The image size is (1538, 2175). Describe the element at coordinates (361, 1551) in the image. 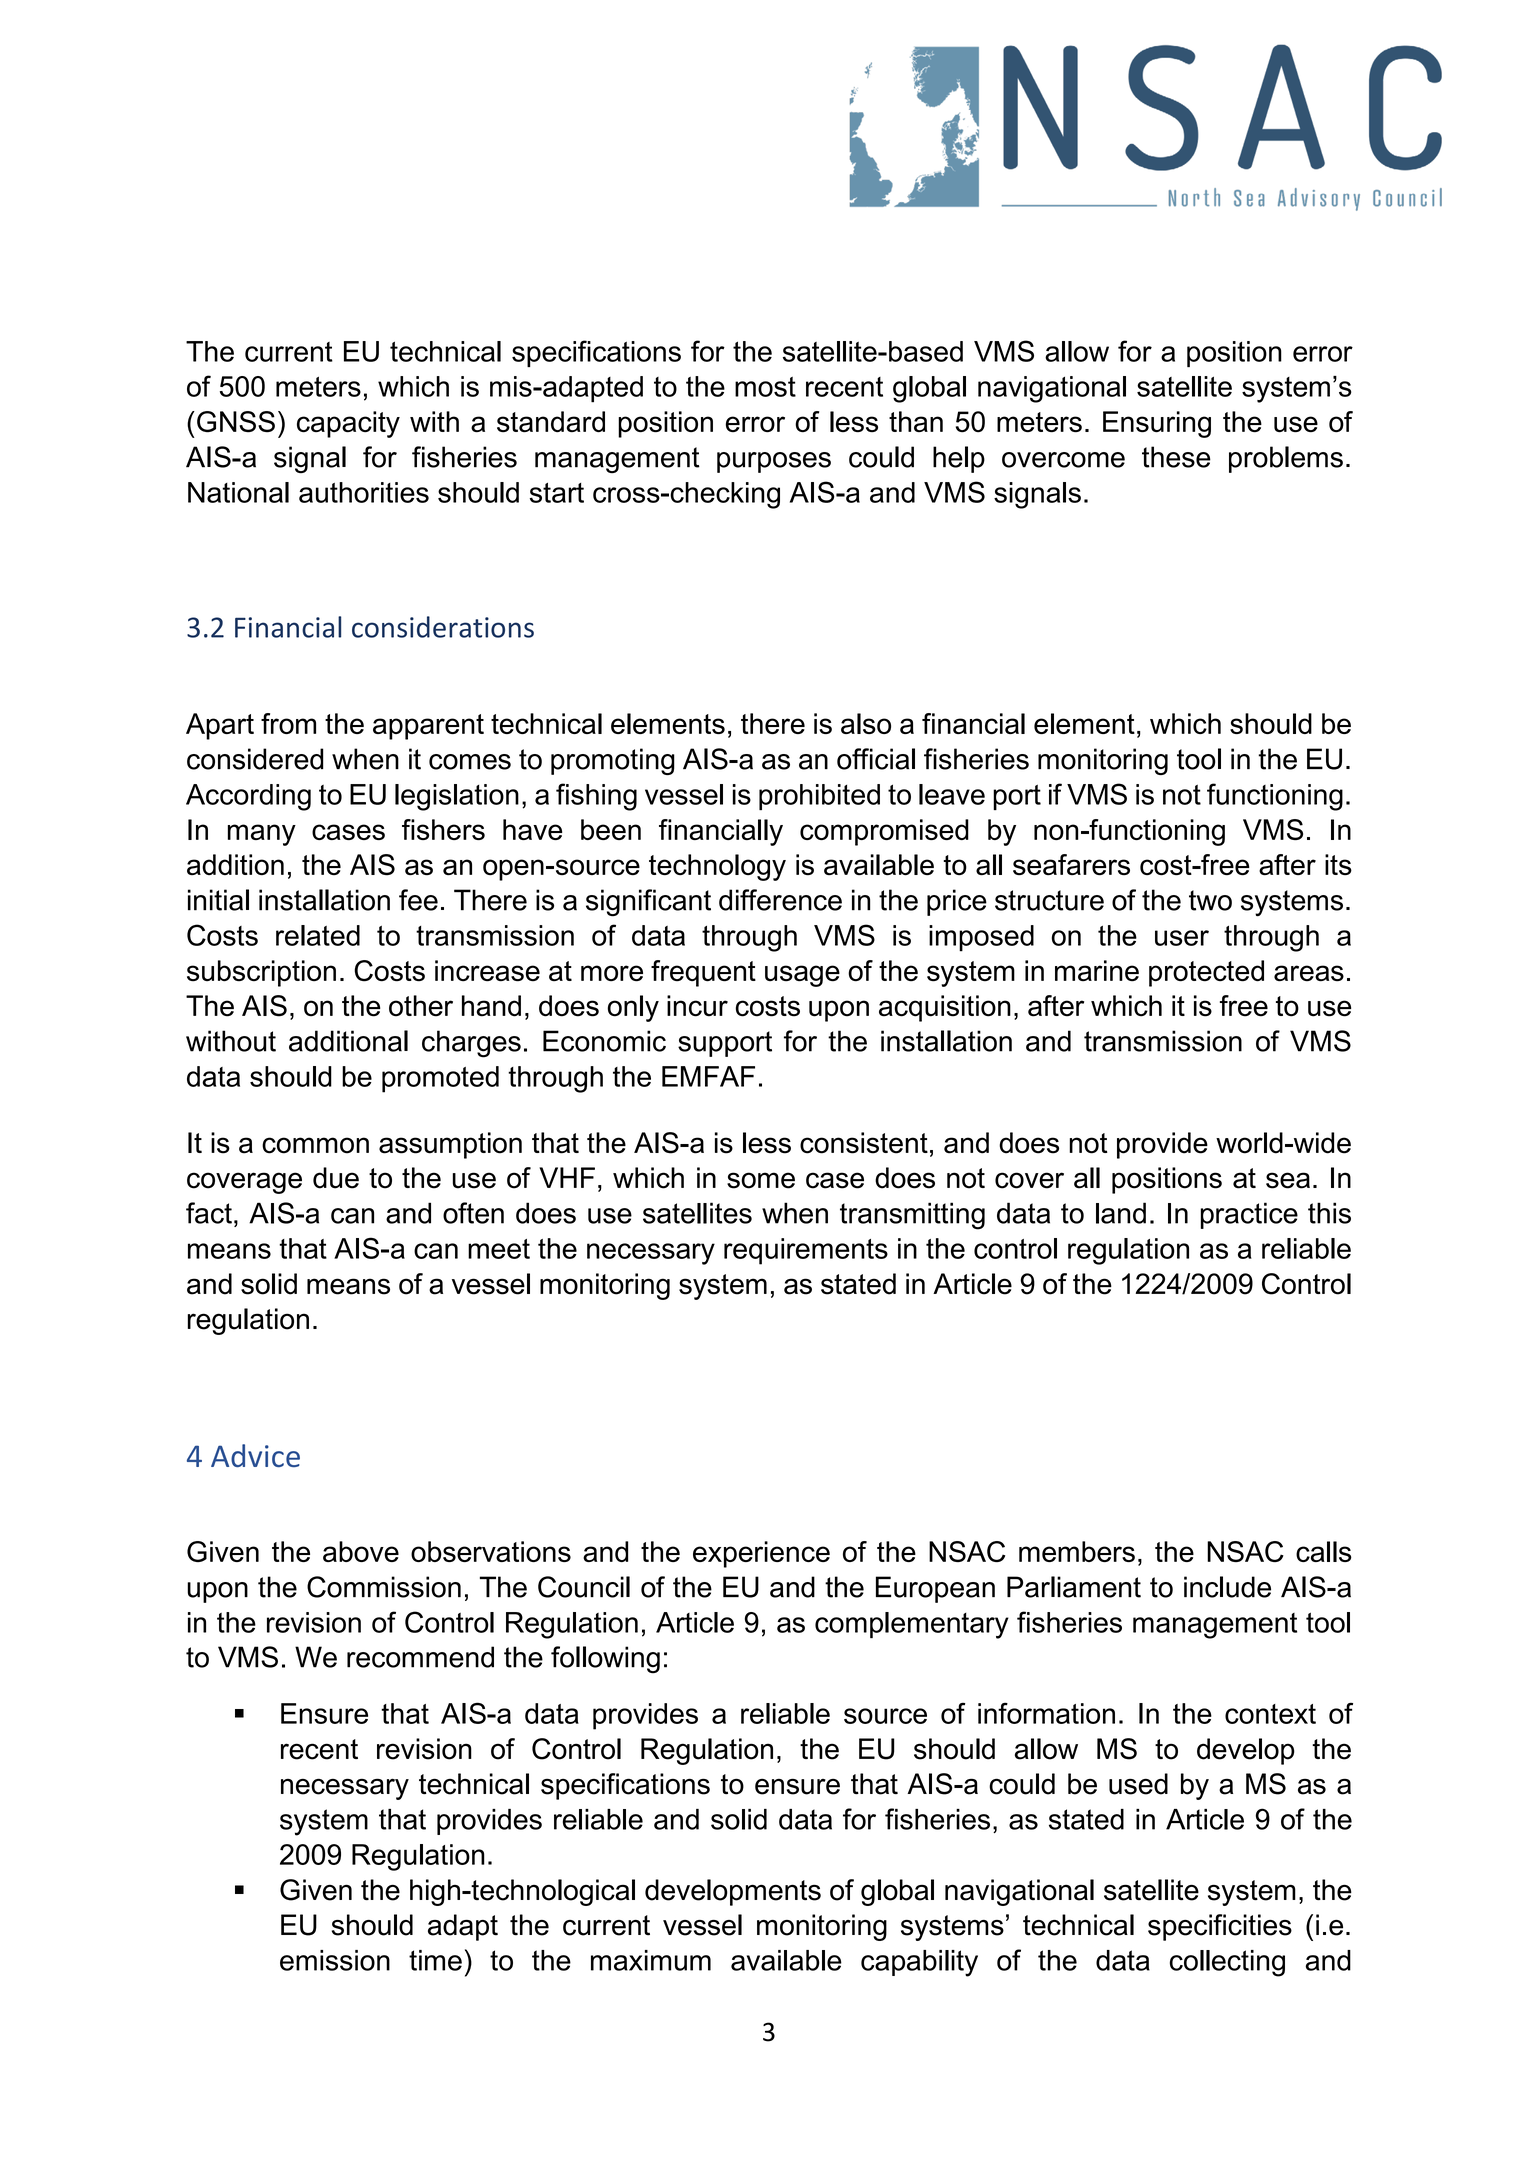

I see `above` at that location.
